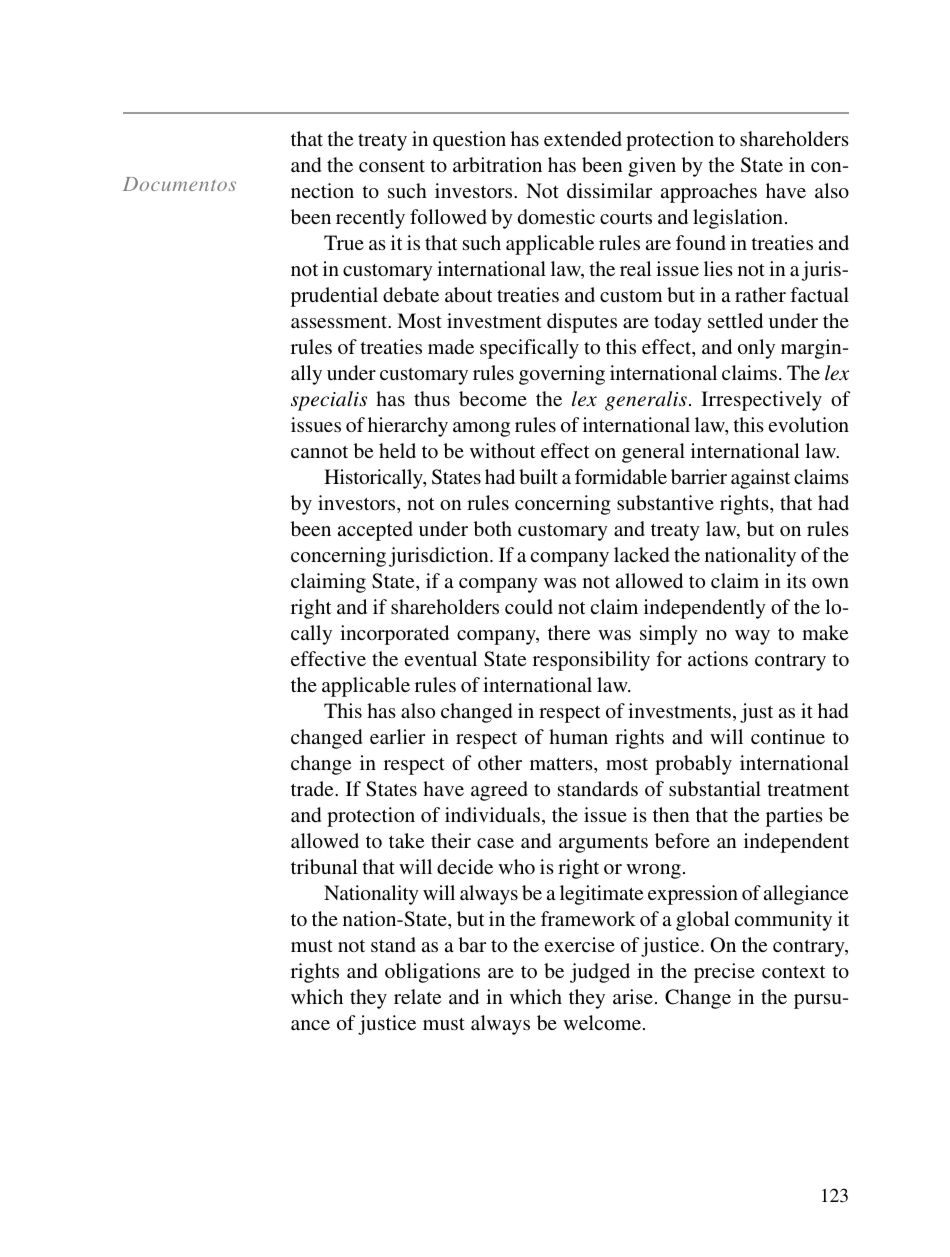 This image has width=950, height=1257. What do you see at coordinates (709, 193) in the image?
I see `approaches` at bounding box center [709, 193].
